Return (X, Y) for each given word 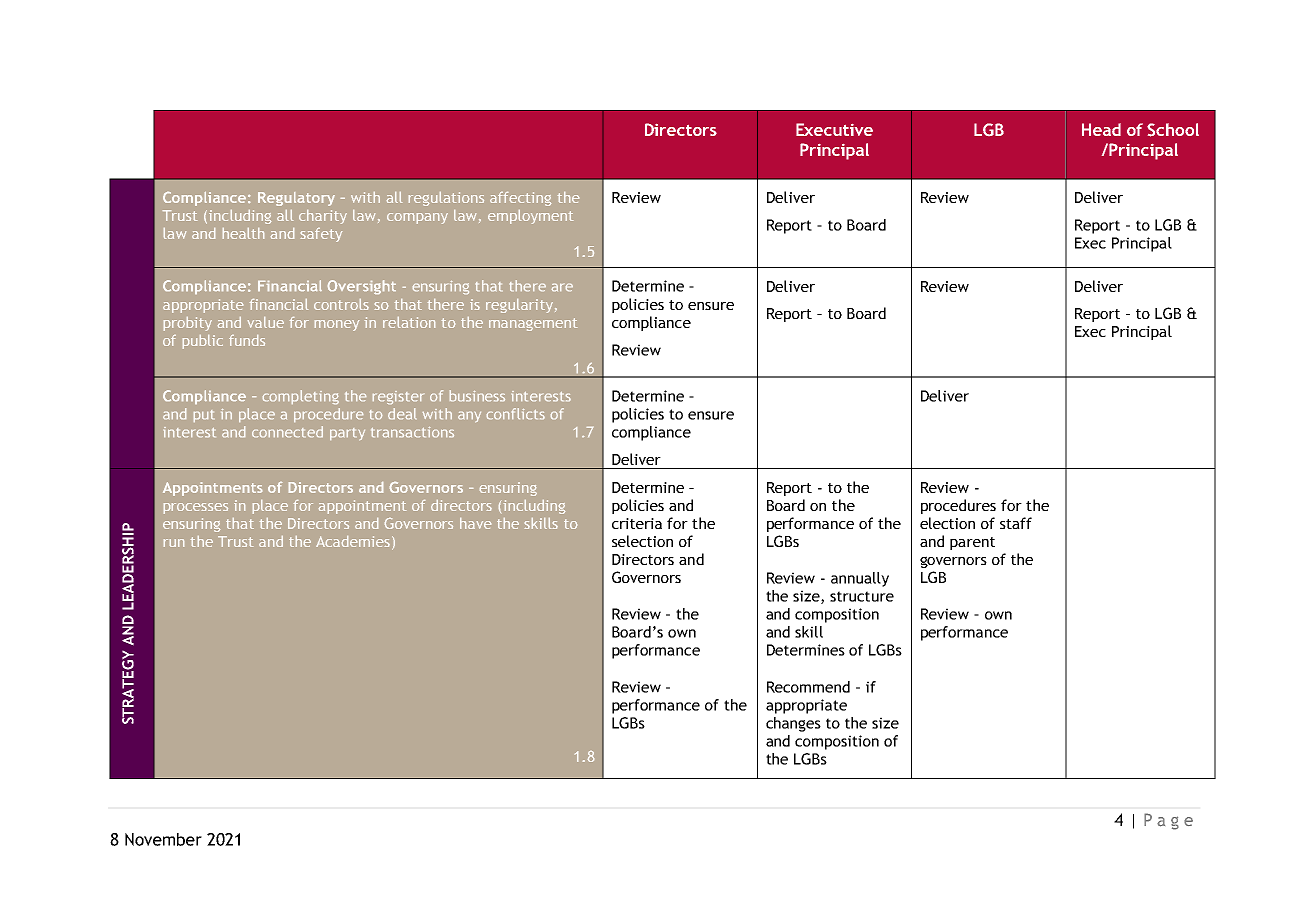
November (163, 839)
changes (793, 724)
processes (196, 508)
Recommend (808, 687)
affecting (520, 199)
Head (1101, 129)
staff (1016, 523)
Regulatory (296, 199)
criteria (637, 523)
